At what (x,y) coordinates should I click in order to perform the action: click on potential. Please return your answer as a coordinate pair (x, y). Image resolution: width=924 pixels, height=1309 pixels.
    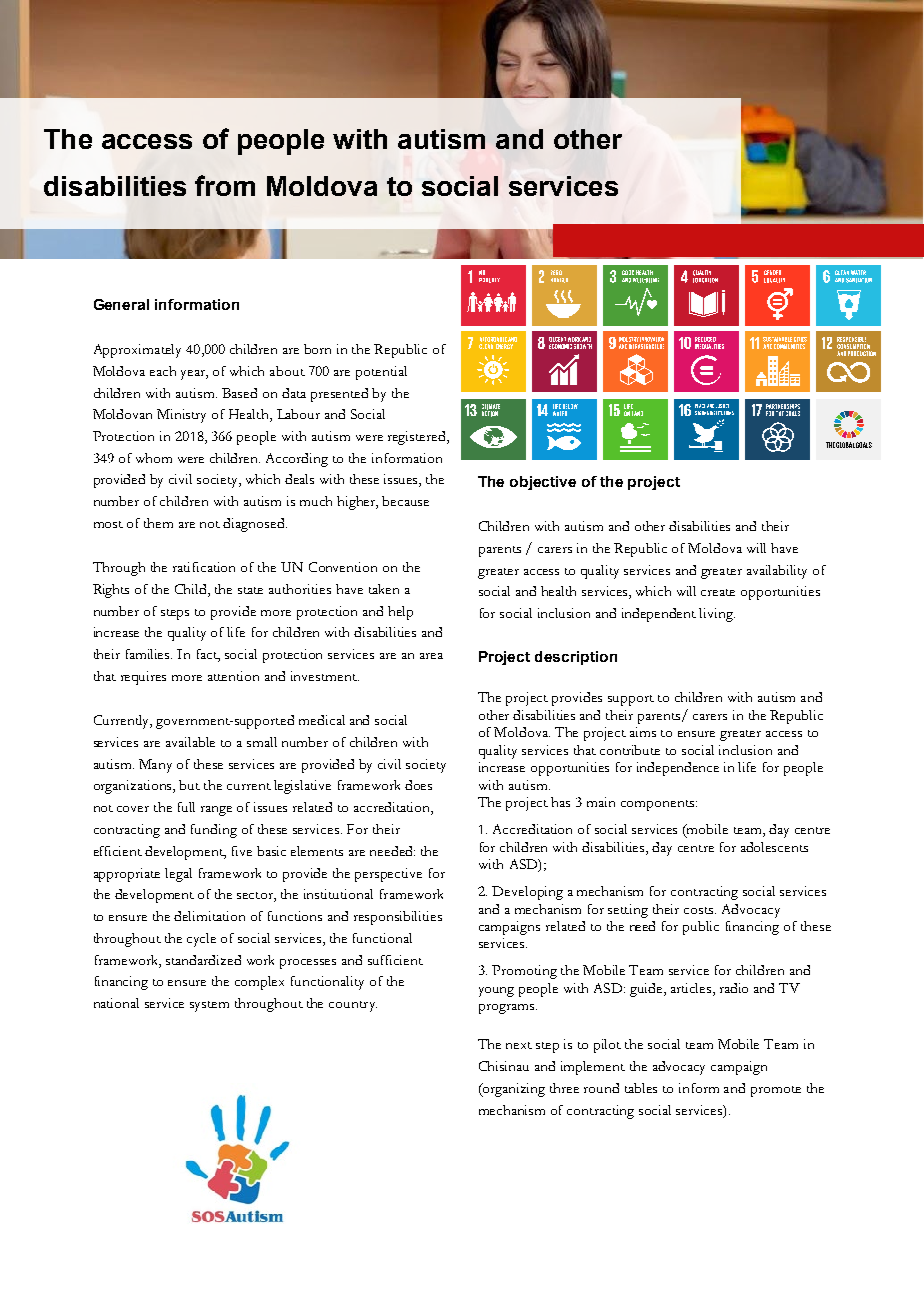
    Looking at the image, I should click on (381, 373).
